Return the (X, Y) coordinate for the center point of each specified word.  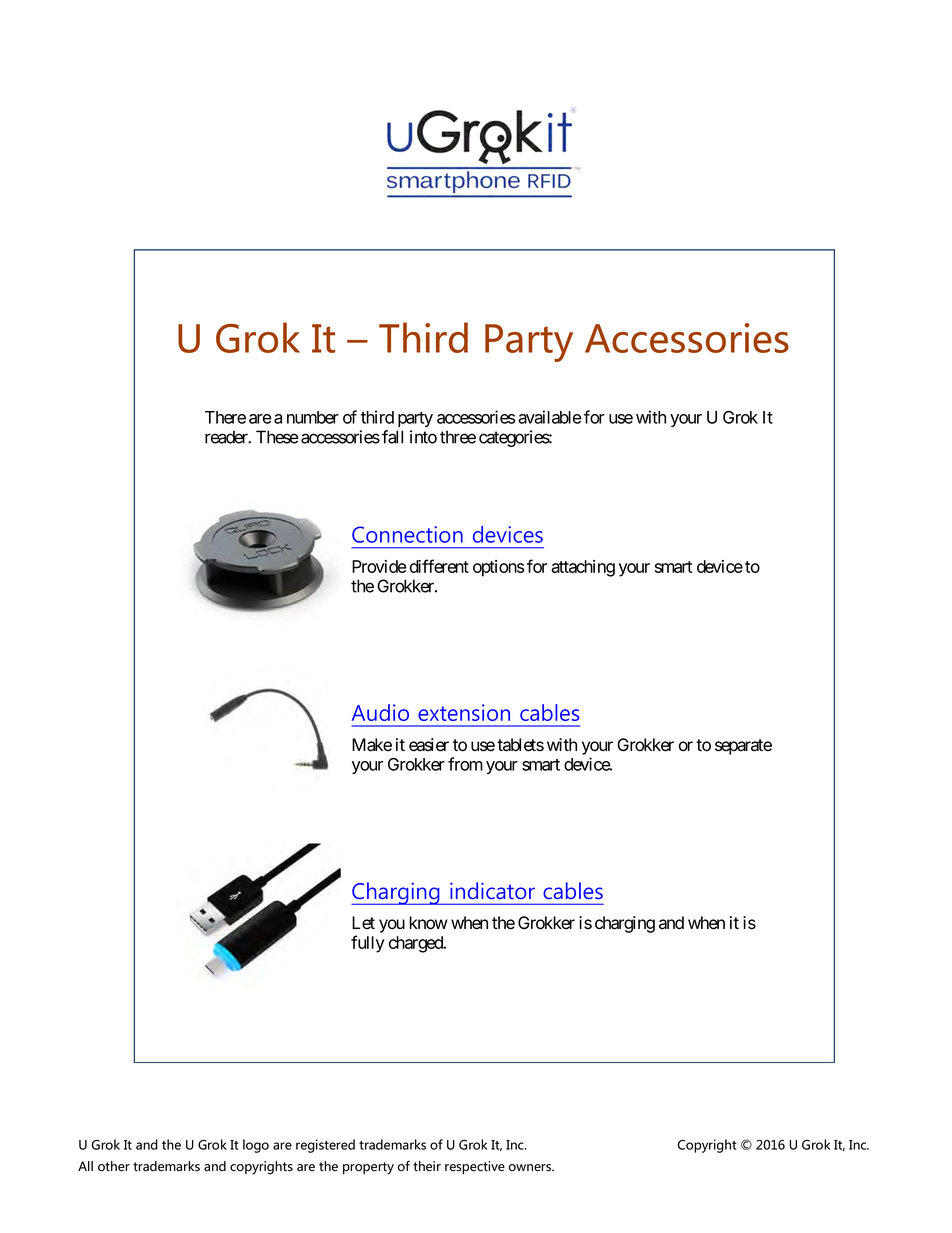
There (225, 417)
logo (256, 1146)
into (423, 437)
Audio (380, 712)
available (550, 417)
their (427, 1166)
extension (464, 712)
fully (368, 944)
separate (743, 747)
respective (475, 1167)
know (428, 923)
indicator (492, 890)
